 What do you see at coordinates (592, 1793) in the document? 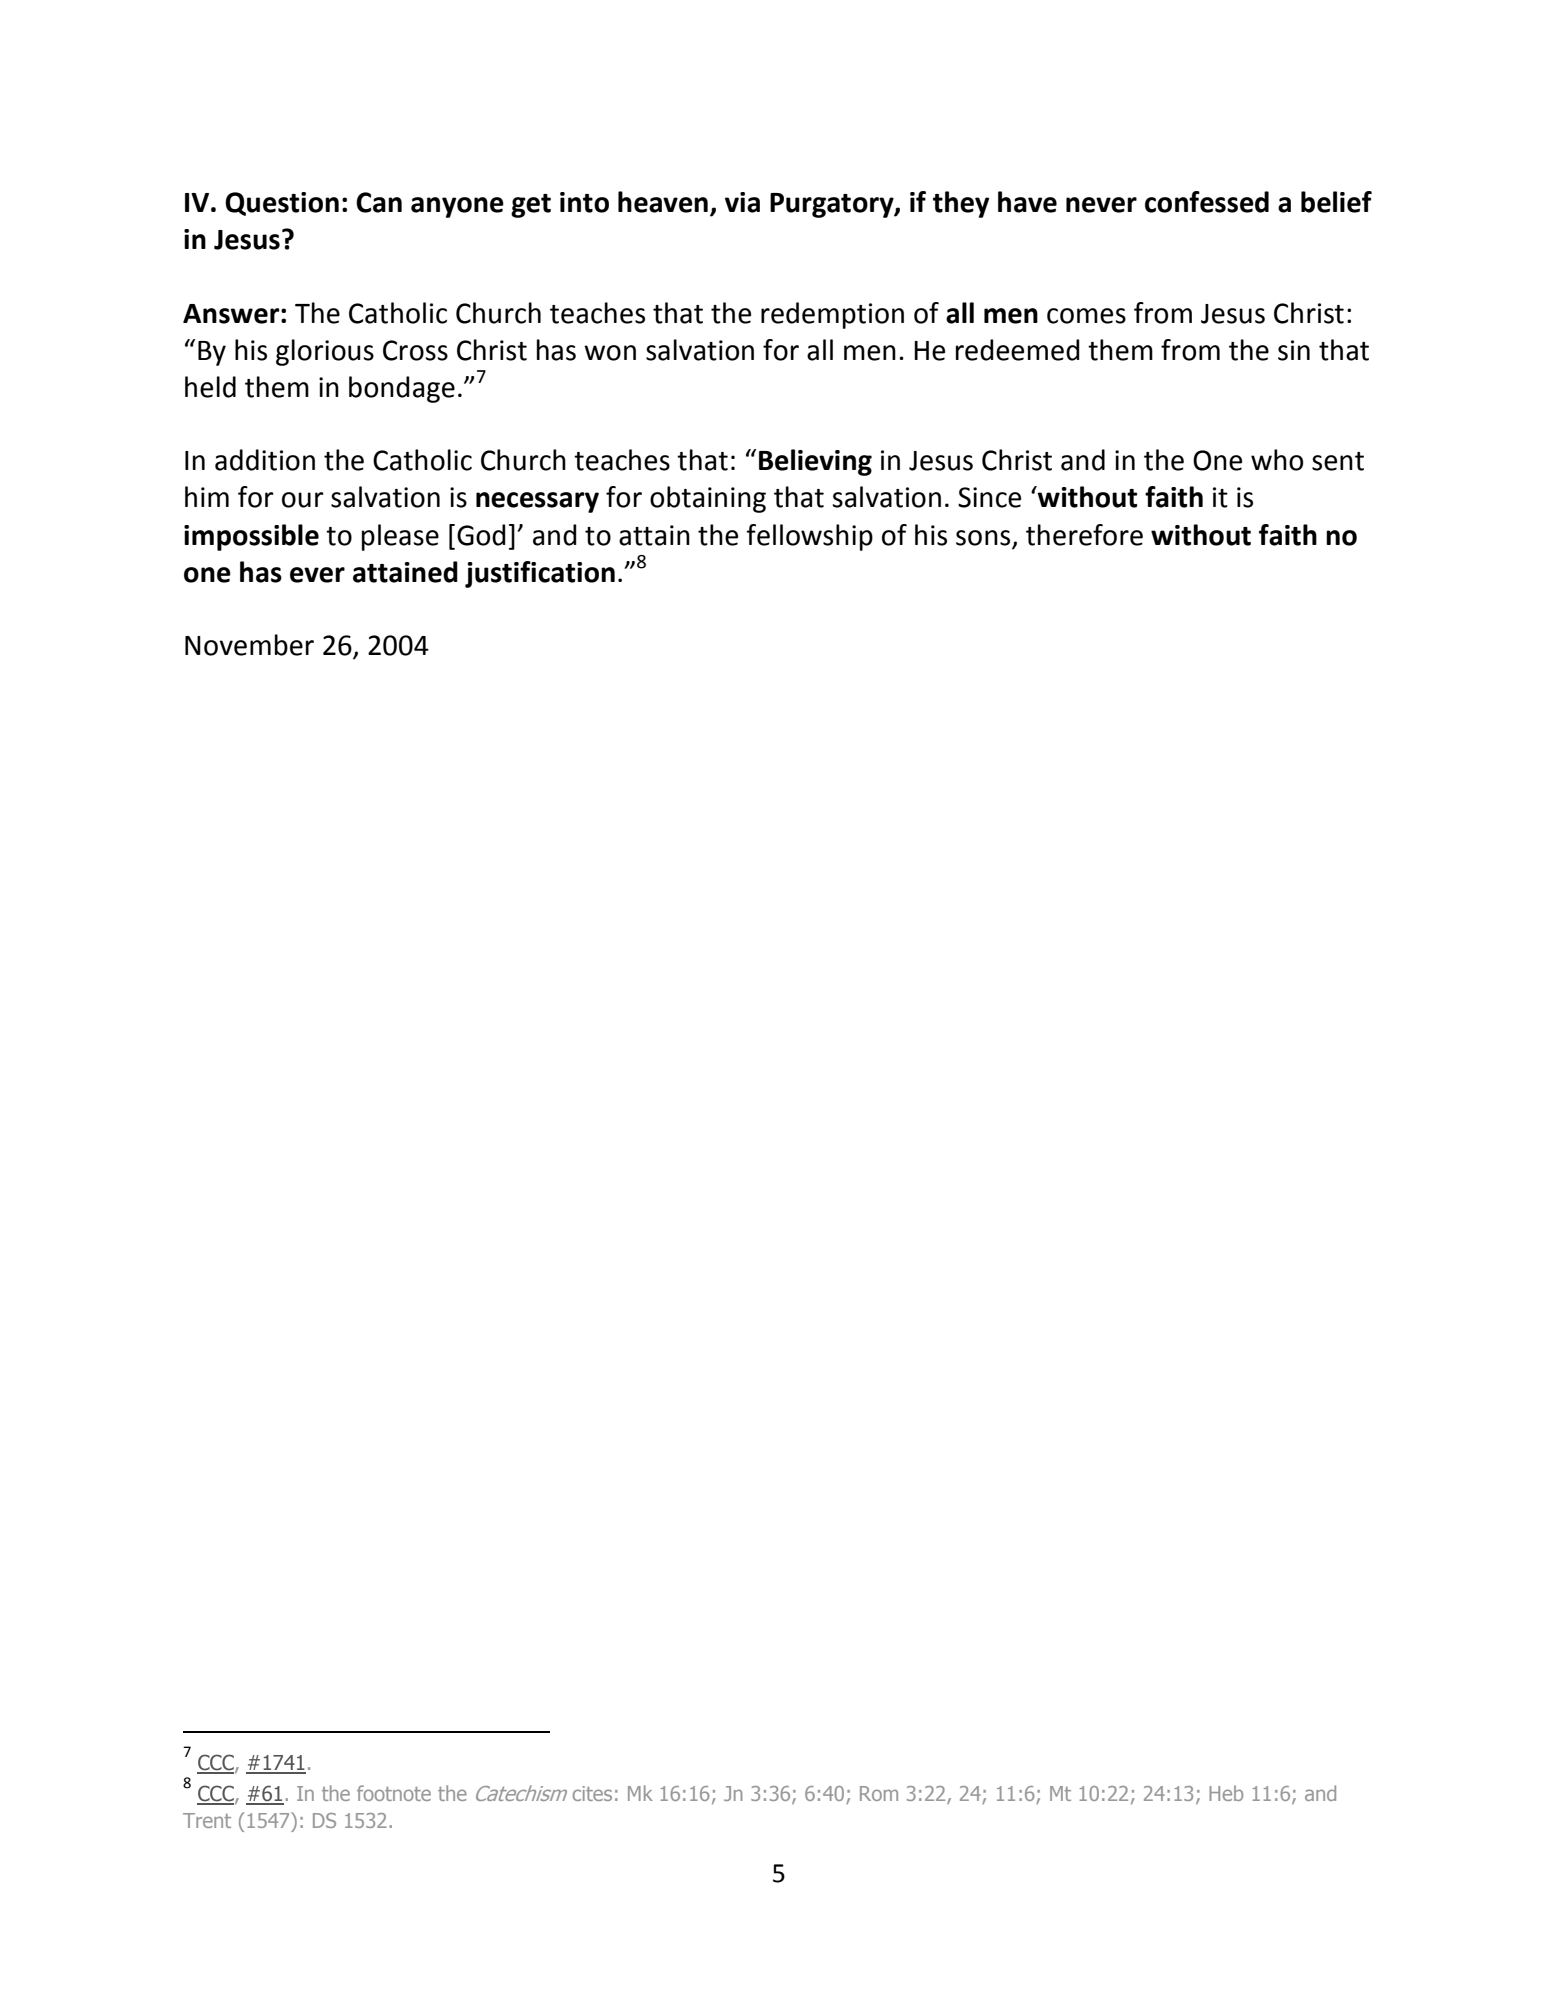
I see `cites` at bounding box center [592, 1793].
